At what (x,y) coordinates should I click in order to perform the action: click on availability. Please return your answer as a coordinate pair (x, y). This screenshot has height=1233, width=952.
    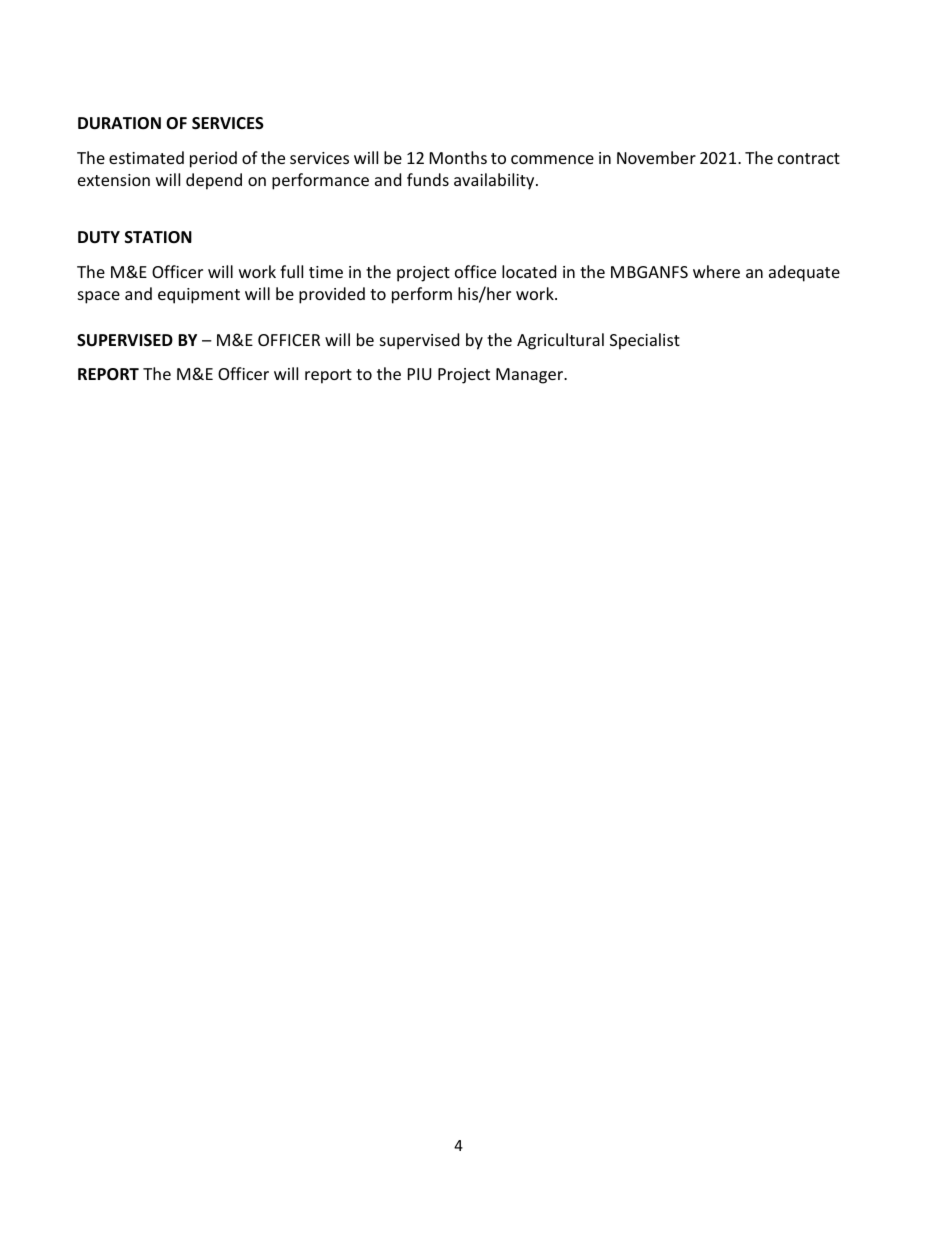
    Looking at the image, I should click on (495, 181).
